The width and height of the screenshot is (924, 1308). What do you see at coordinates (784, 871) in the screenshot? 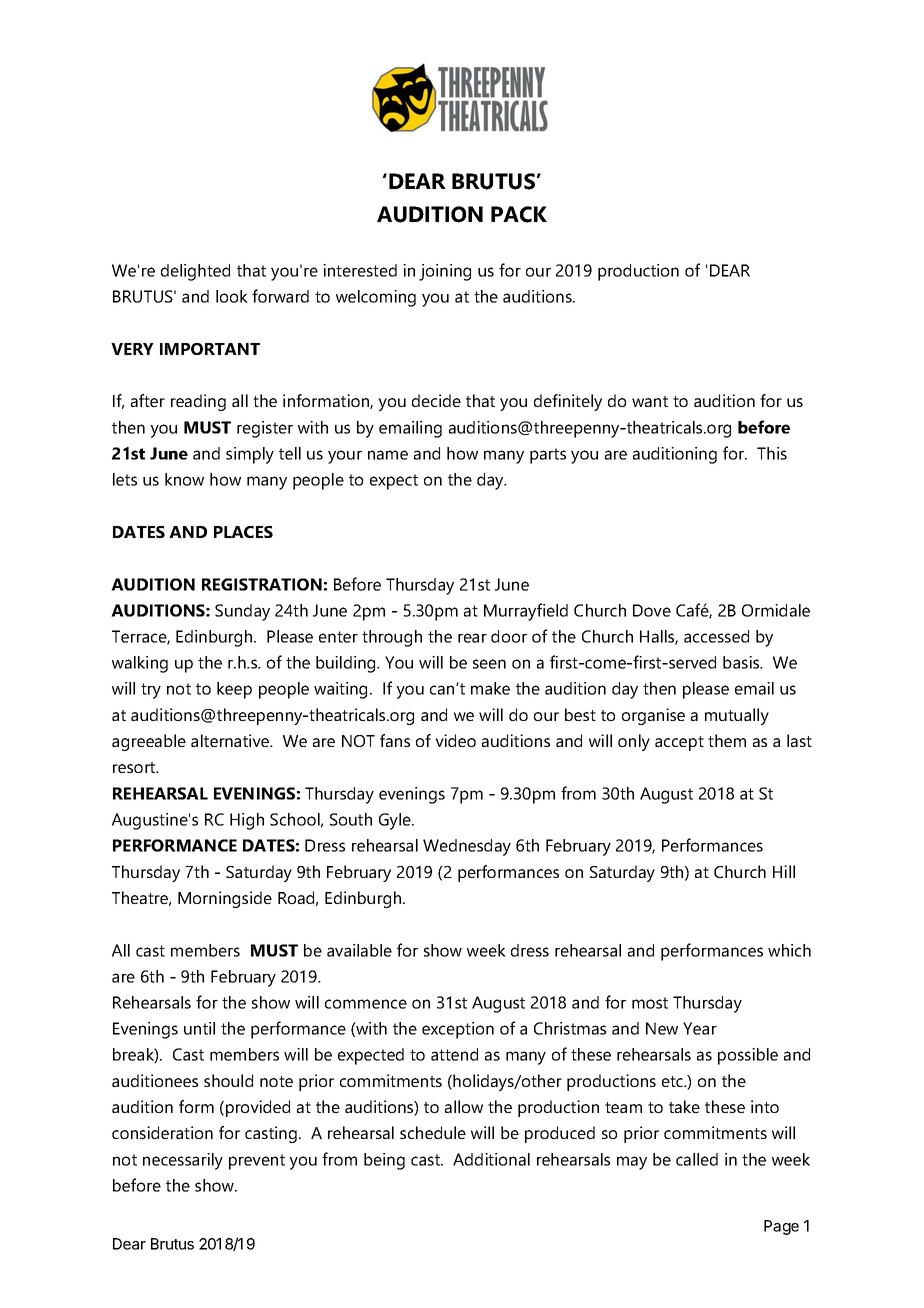
I see `Hill` at bounding box center [784, 871].
